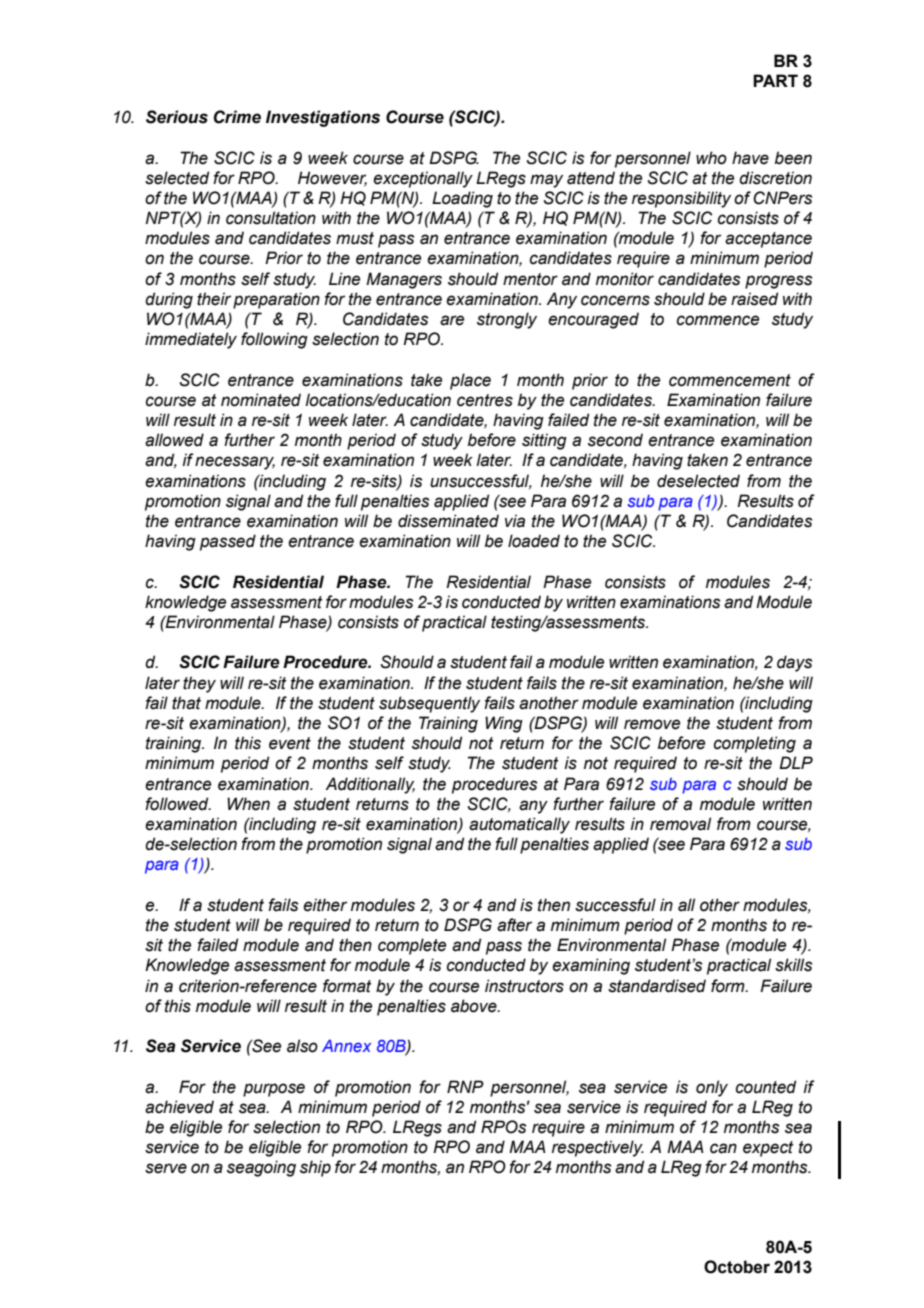 The height and width of the document is (1308, 924). Describe the element at coordinates (448, 521) in the document. I see `disseminated` at that location.
